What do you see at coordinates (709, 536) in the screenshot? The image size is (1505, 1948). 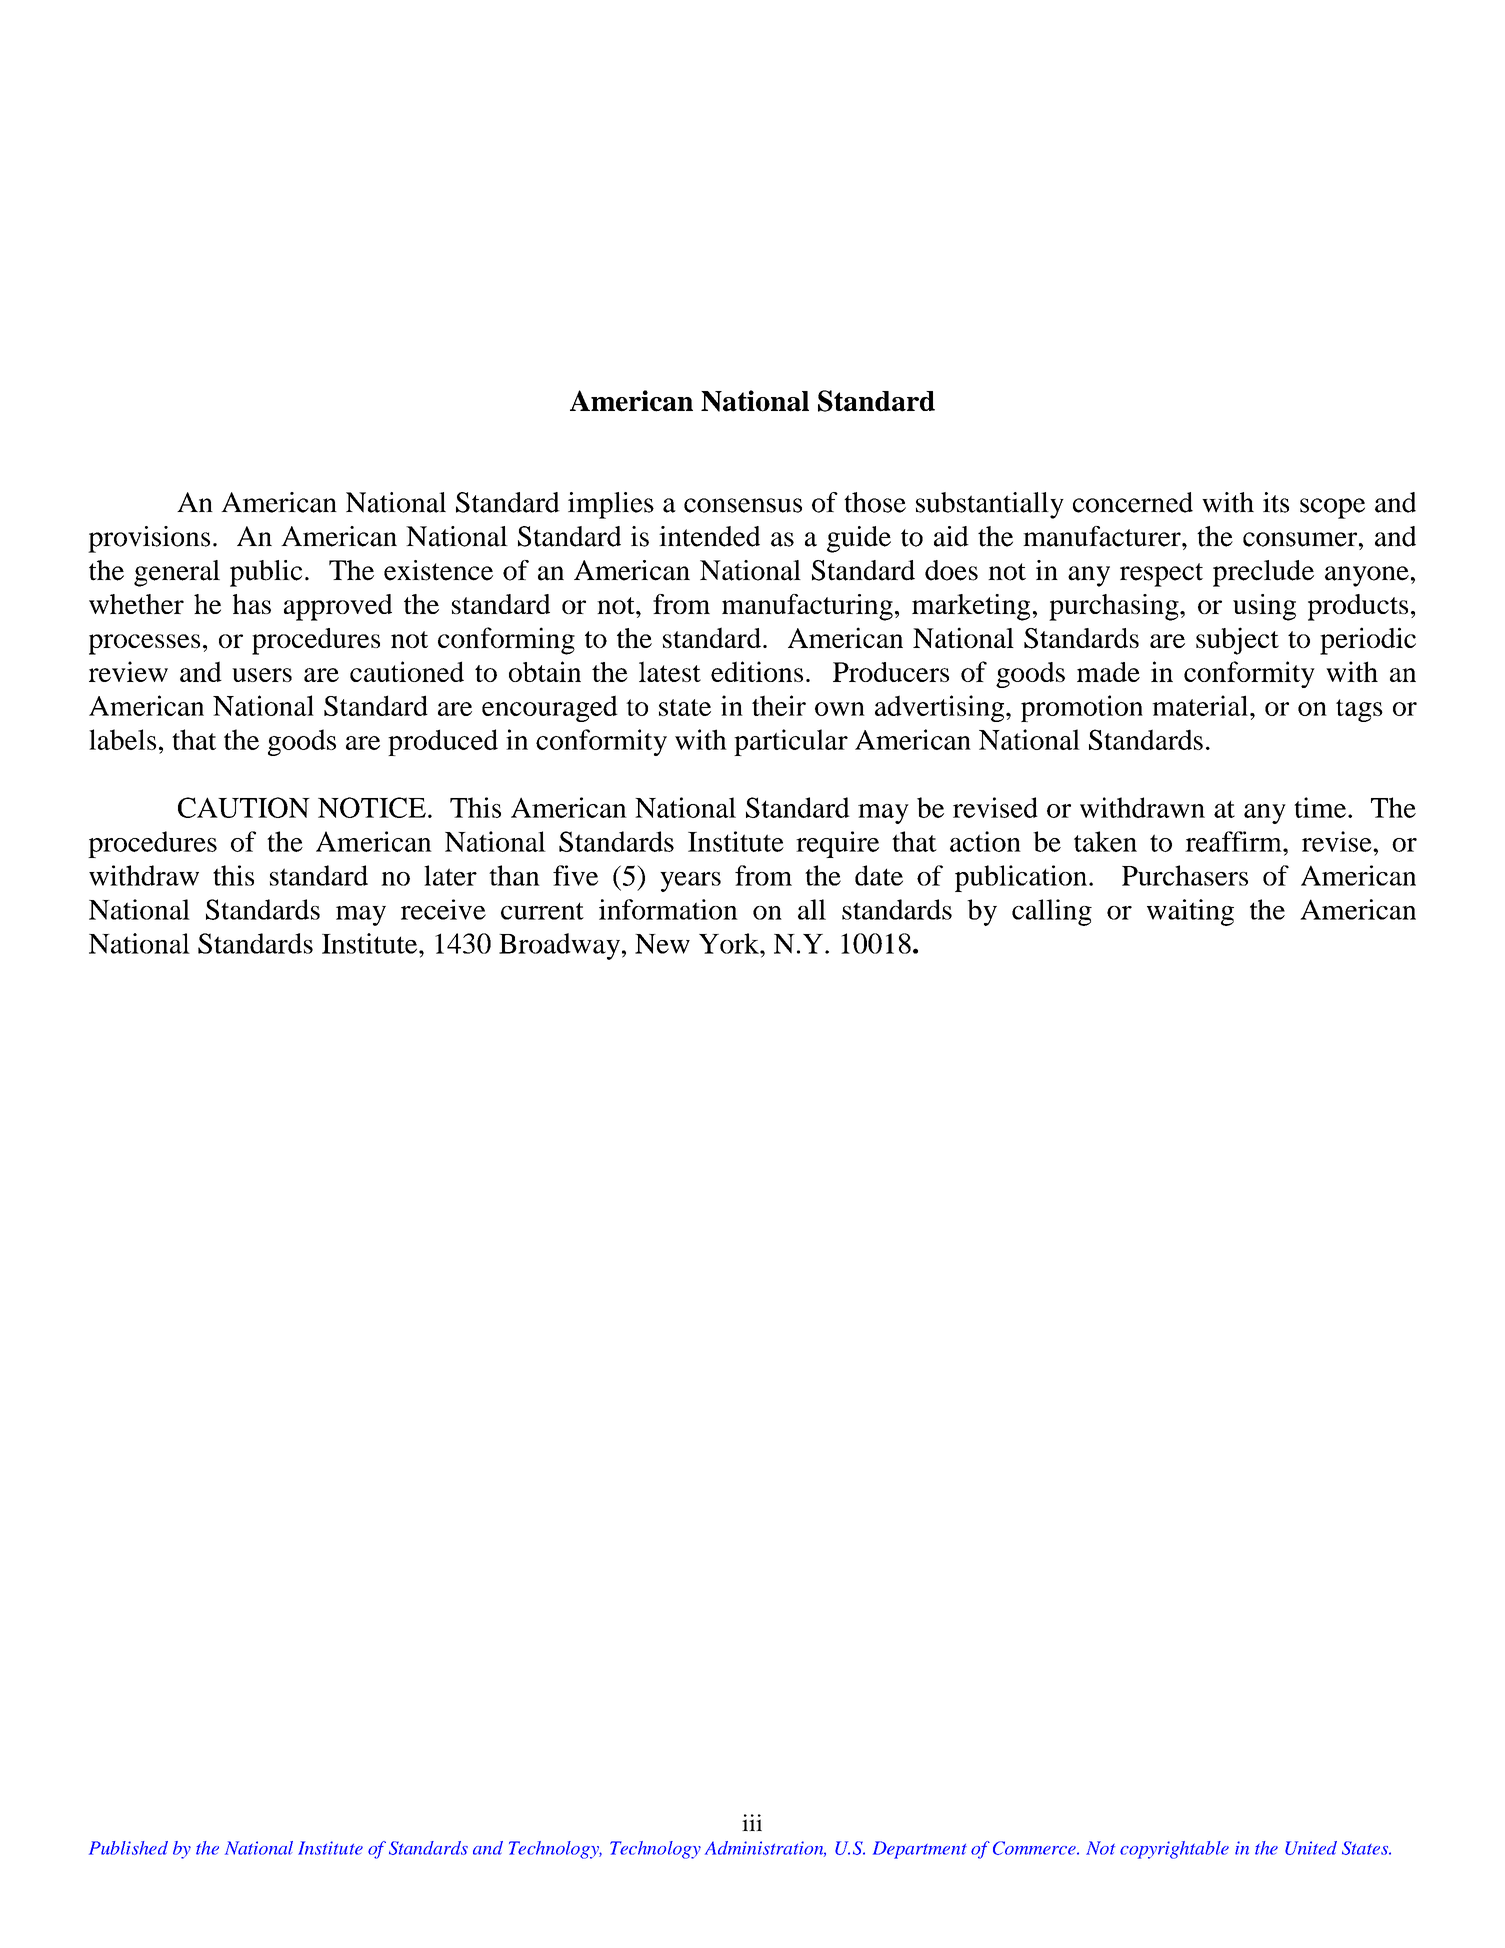 I see `intended` at bounding box center [709, 536].
